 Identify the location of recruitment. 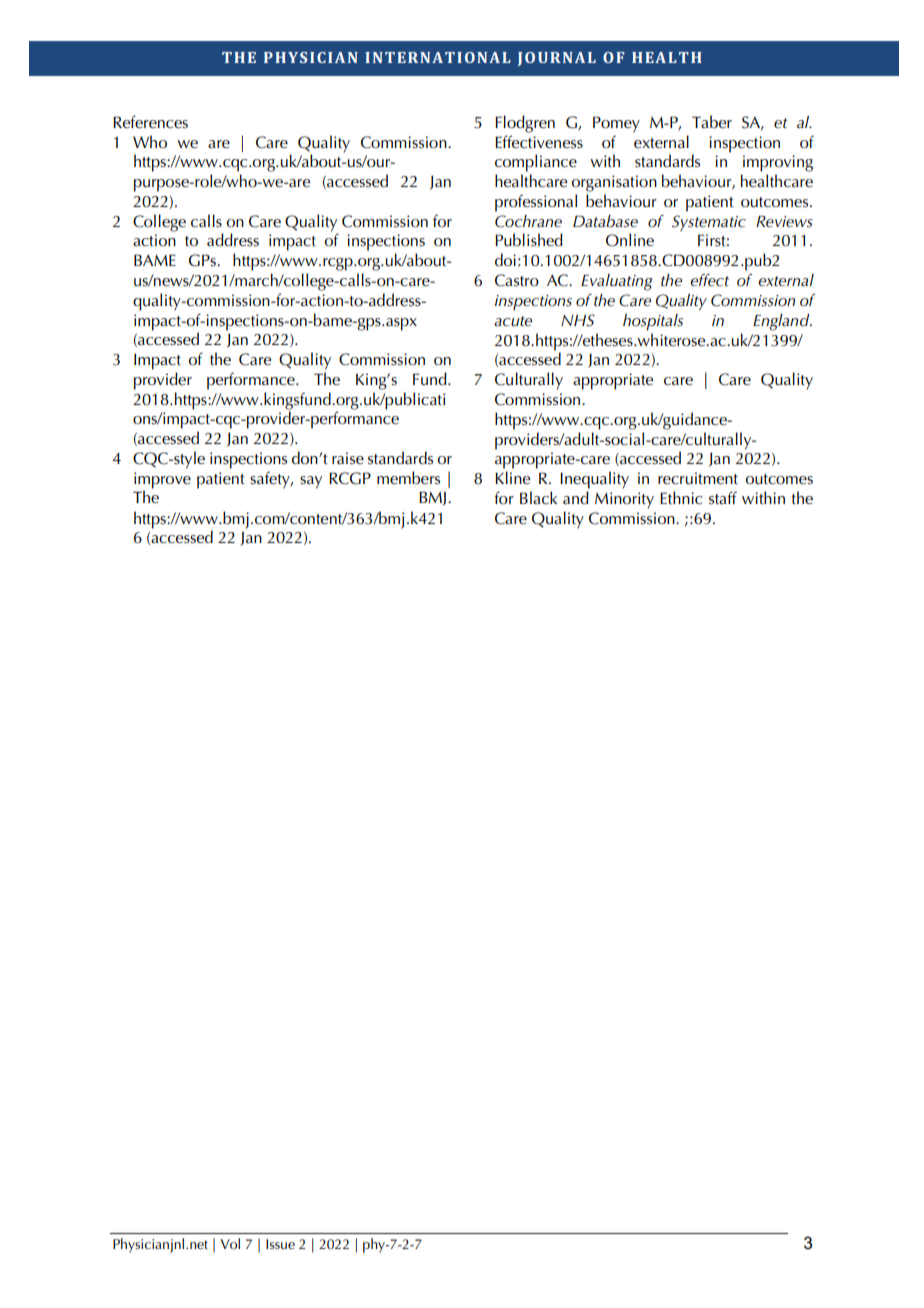
(698, 478).
